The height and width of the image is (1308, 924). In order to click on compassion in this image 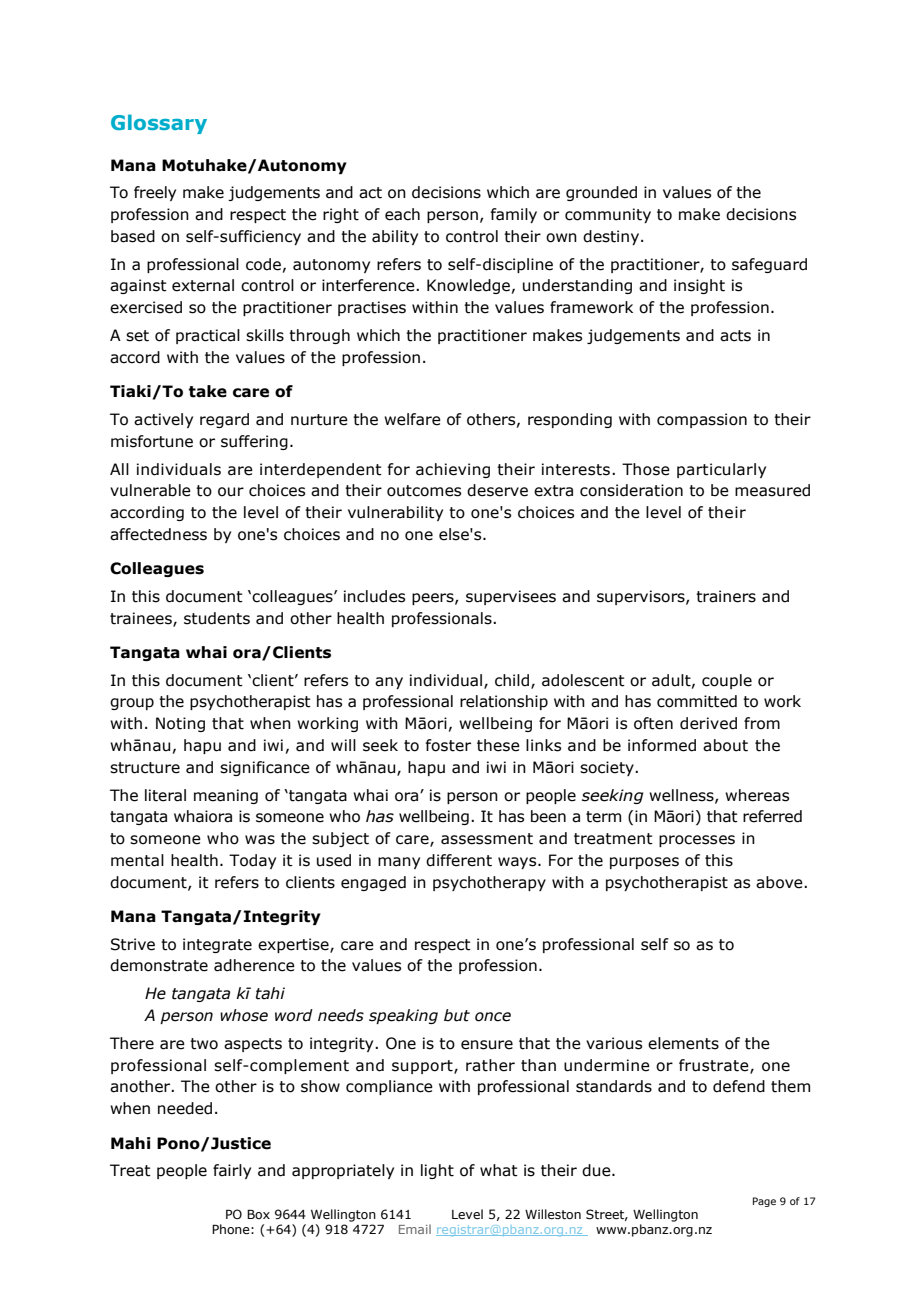, I will do `click(702, 420)`.
